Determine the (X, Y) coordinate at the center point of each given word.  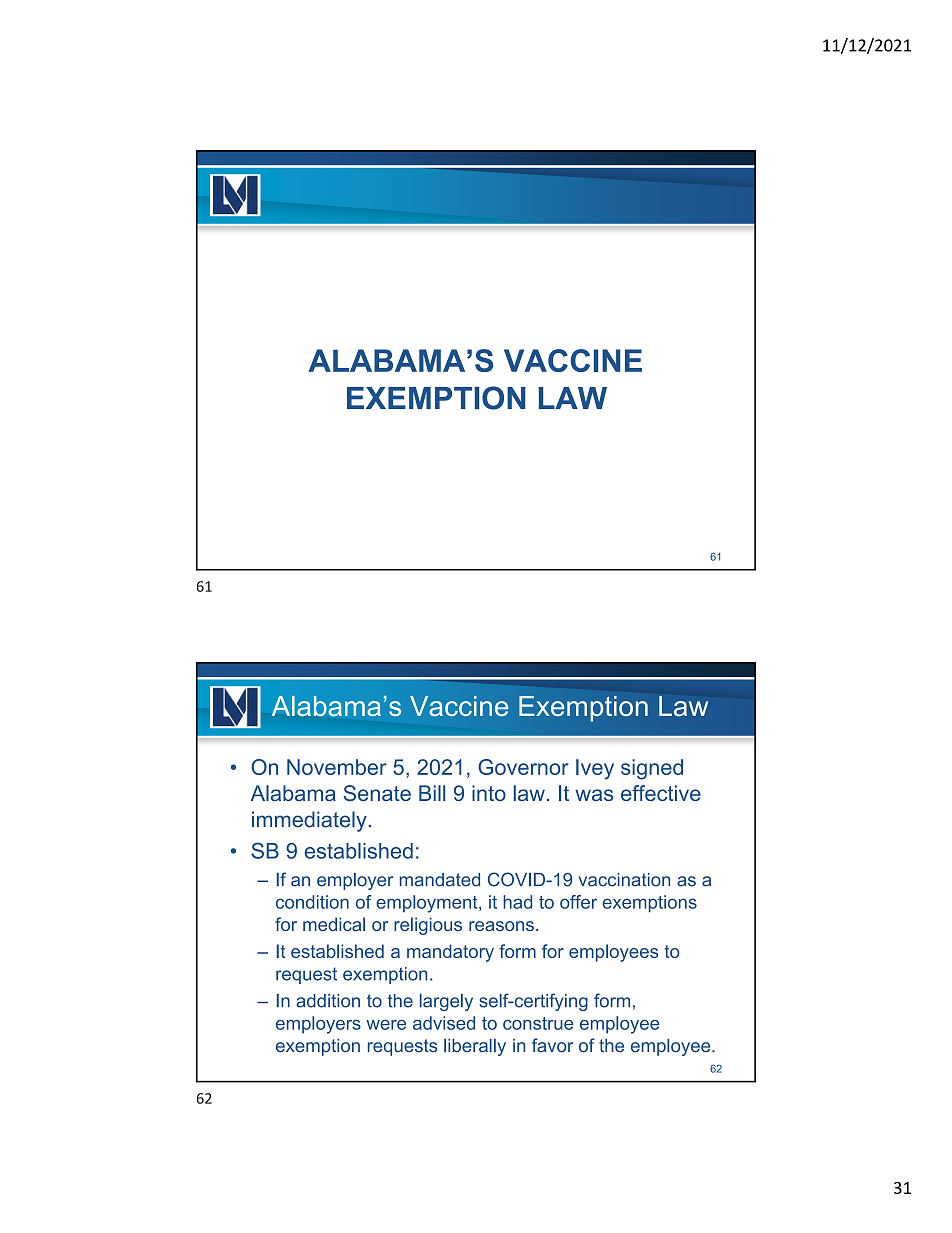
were (386, 1025)
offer (578, 902)
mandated (440, 880)
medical (334, 924)
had (517, 902)
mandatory (450, 953)
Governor (523, 767)
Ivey (595, 769)
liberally (475, 1047)
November (337, 767)
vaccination (624, 880)
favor (552, 1045)
